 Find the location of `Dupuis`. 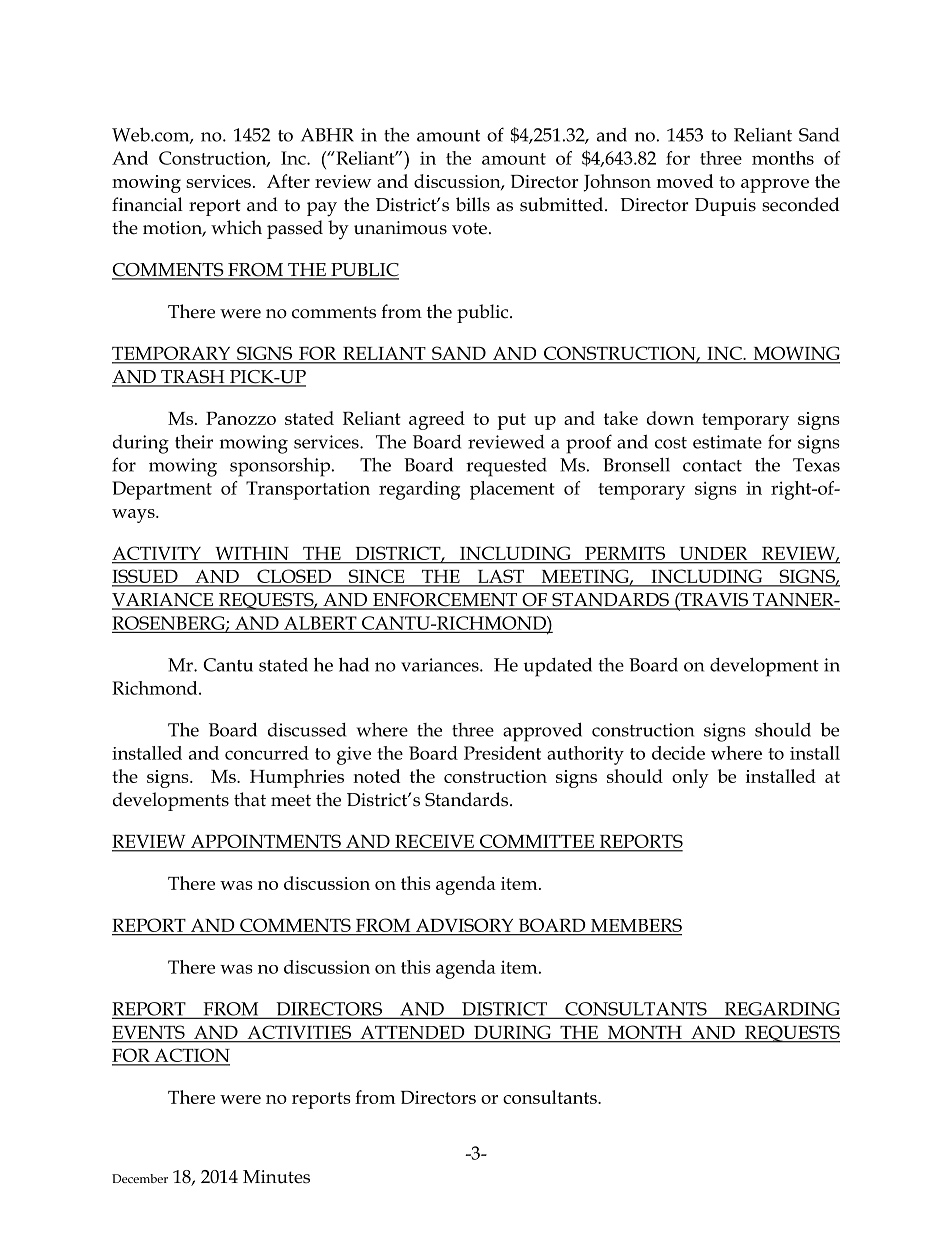

Dupuis is located at coordinates (725, 207).
